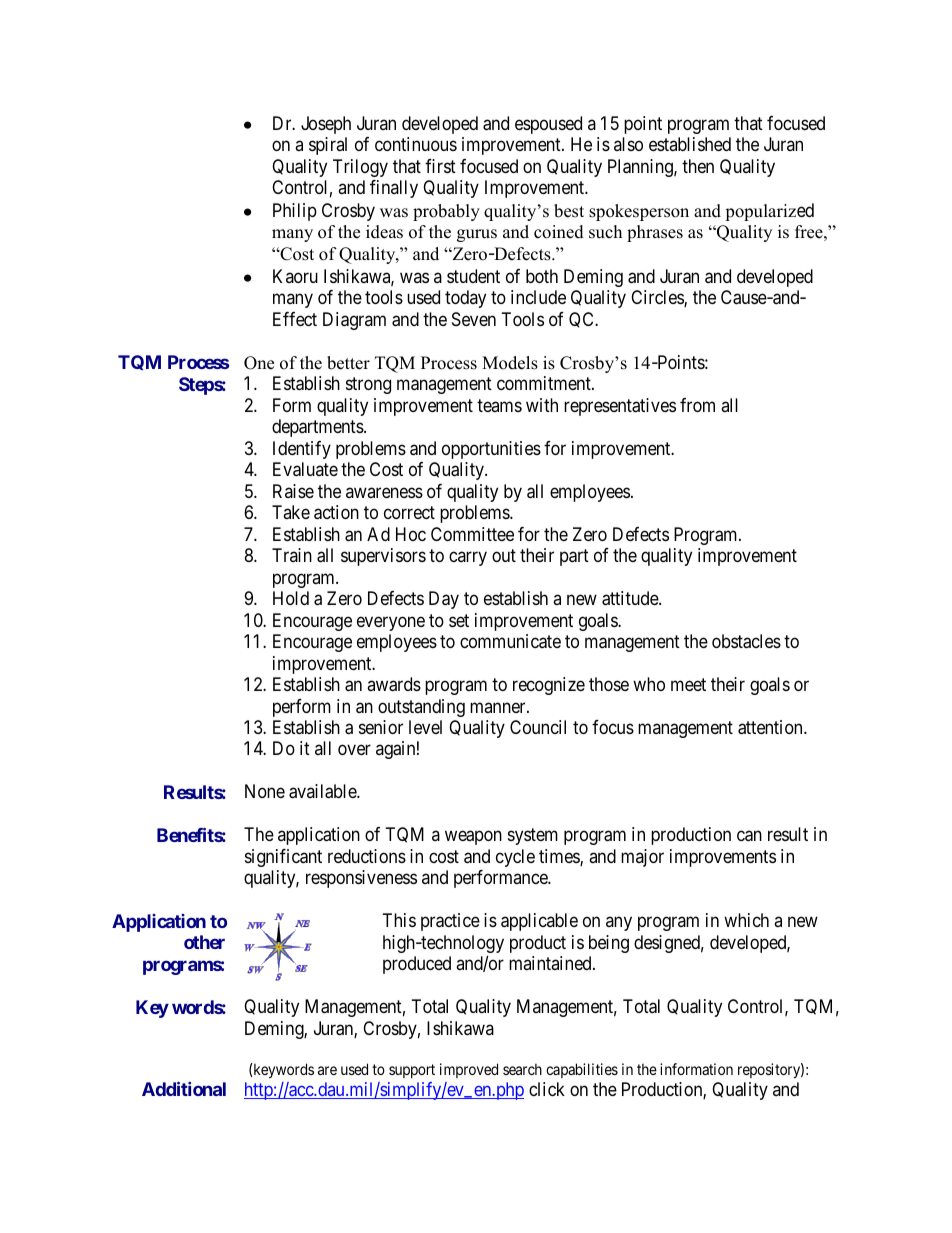 This screenshot has width=952, height=1233. What do you see at coordinates (746, 641) in the screenshot?
I see `obstacles` at bounding box center [746, 641].
